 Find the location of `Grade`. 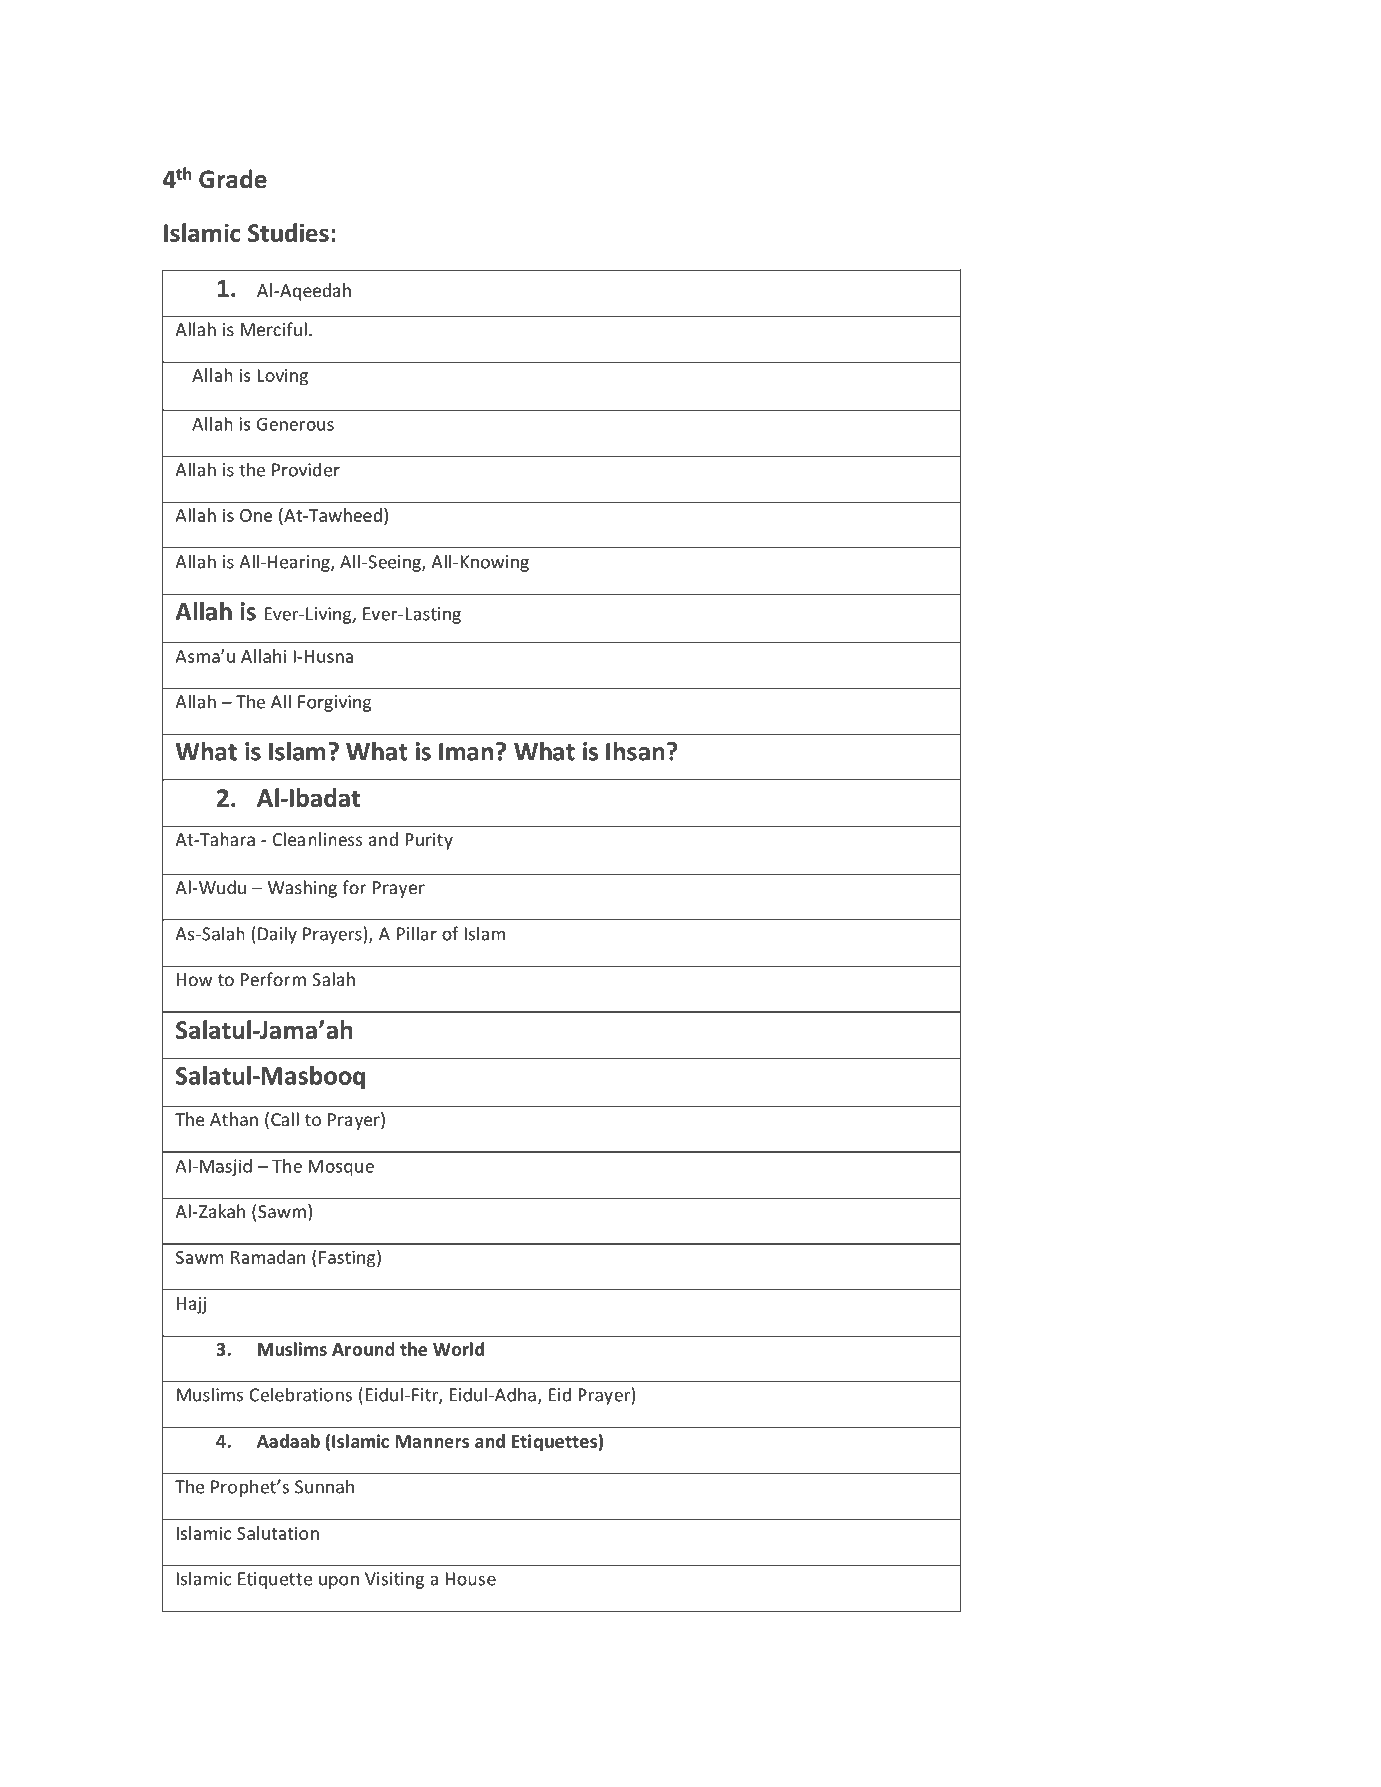

Grade is located at coordinates (233, 179).
